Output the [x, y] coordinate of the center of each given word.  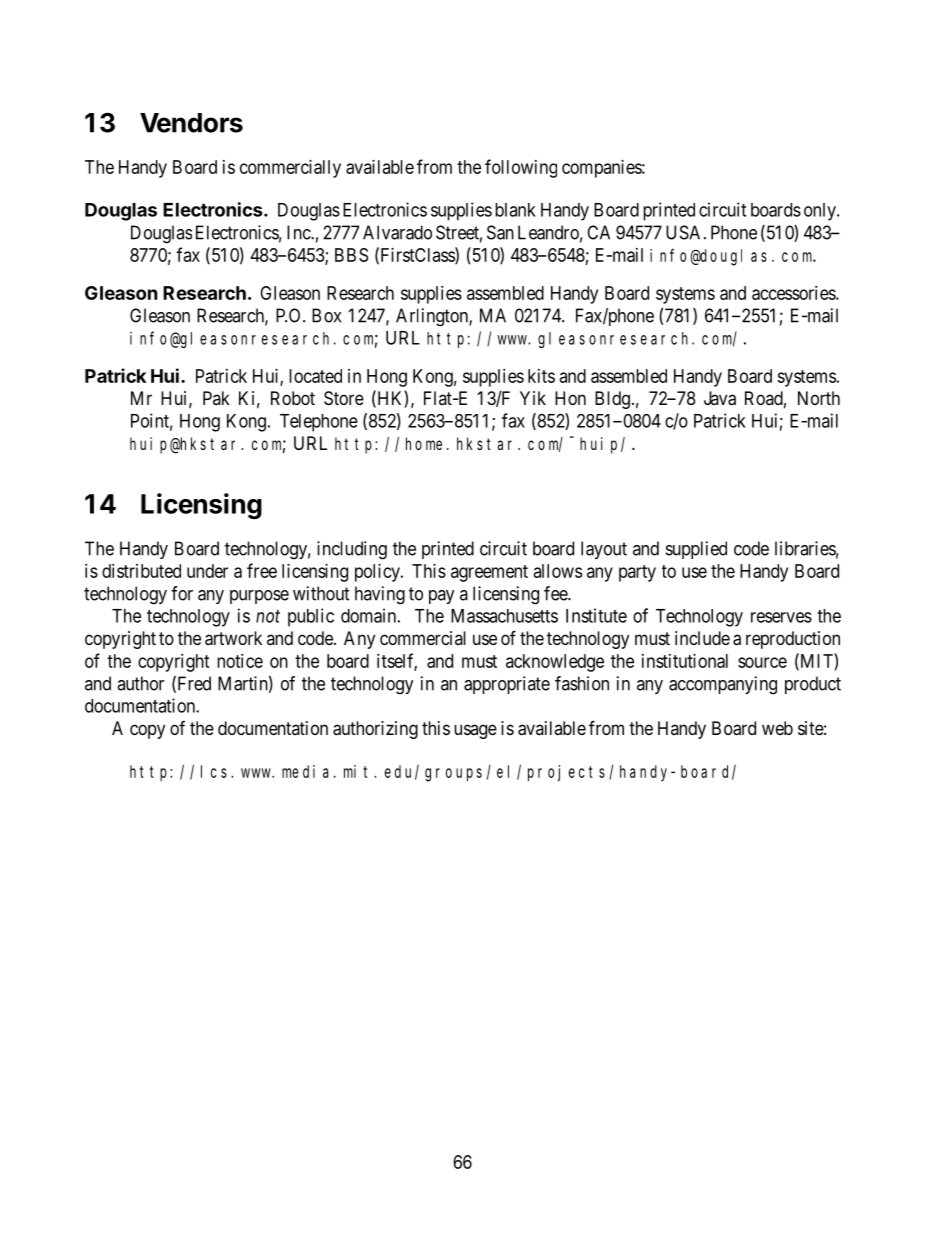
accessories [794, 293]
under [207, 571]
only [821, 212]
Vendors [191, 123]
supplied [696, 550]
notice [240, 661]
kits [541, 376]
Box [326, 315]
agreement [489, 573]
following [521, 168]
